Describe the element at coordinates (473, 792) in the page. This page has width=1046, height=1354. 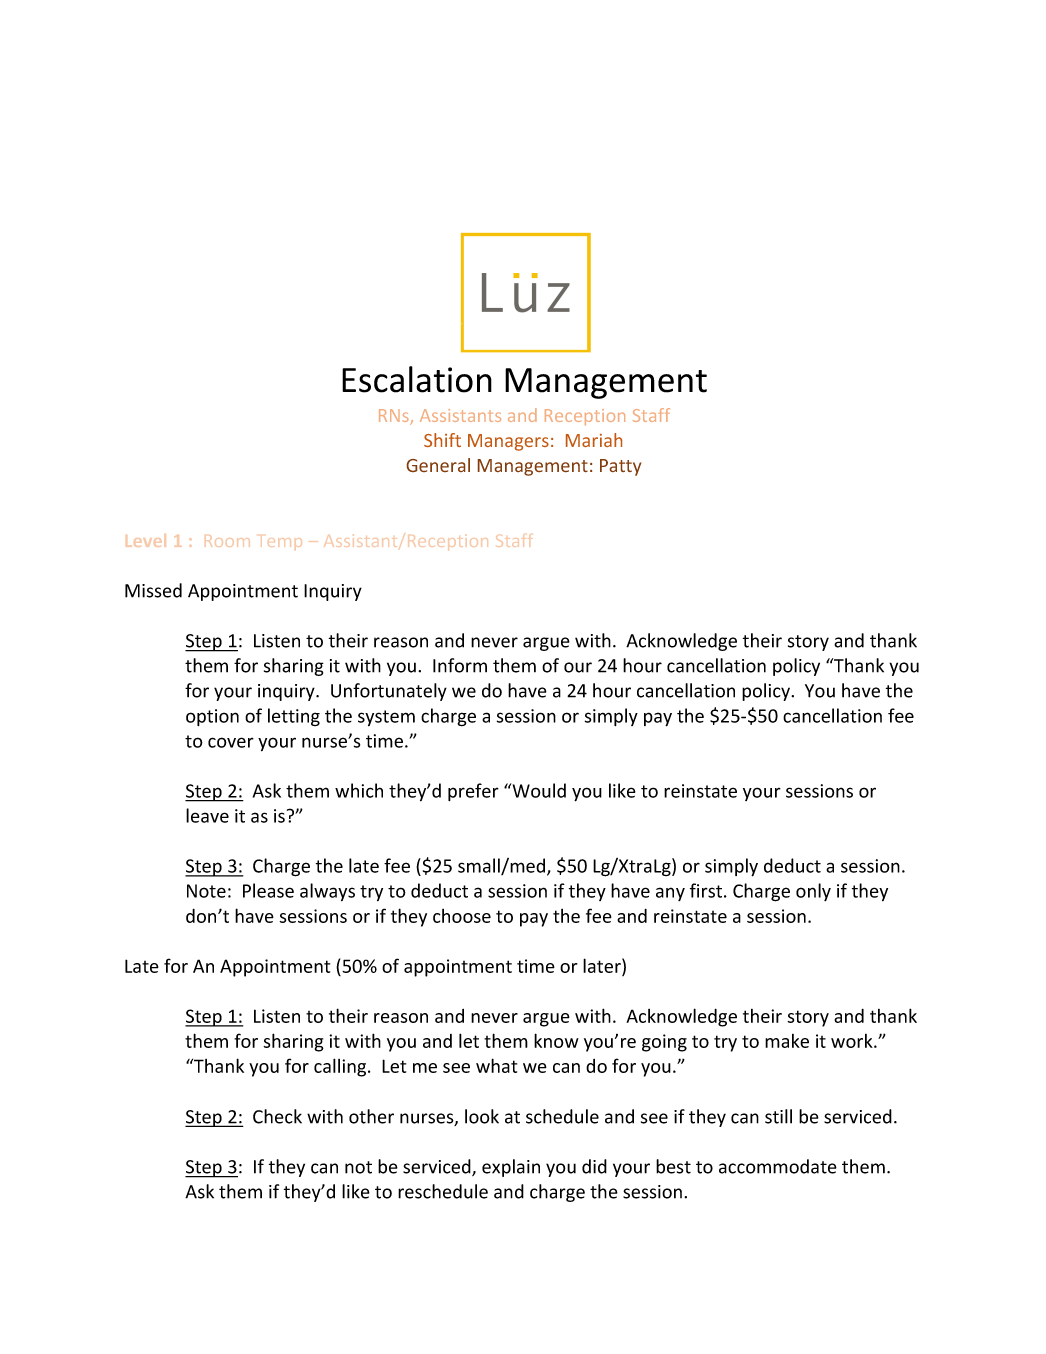
I see `prefer` at that location.
